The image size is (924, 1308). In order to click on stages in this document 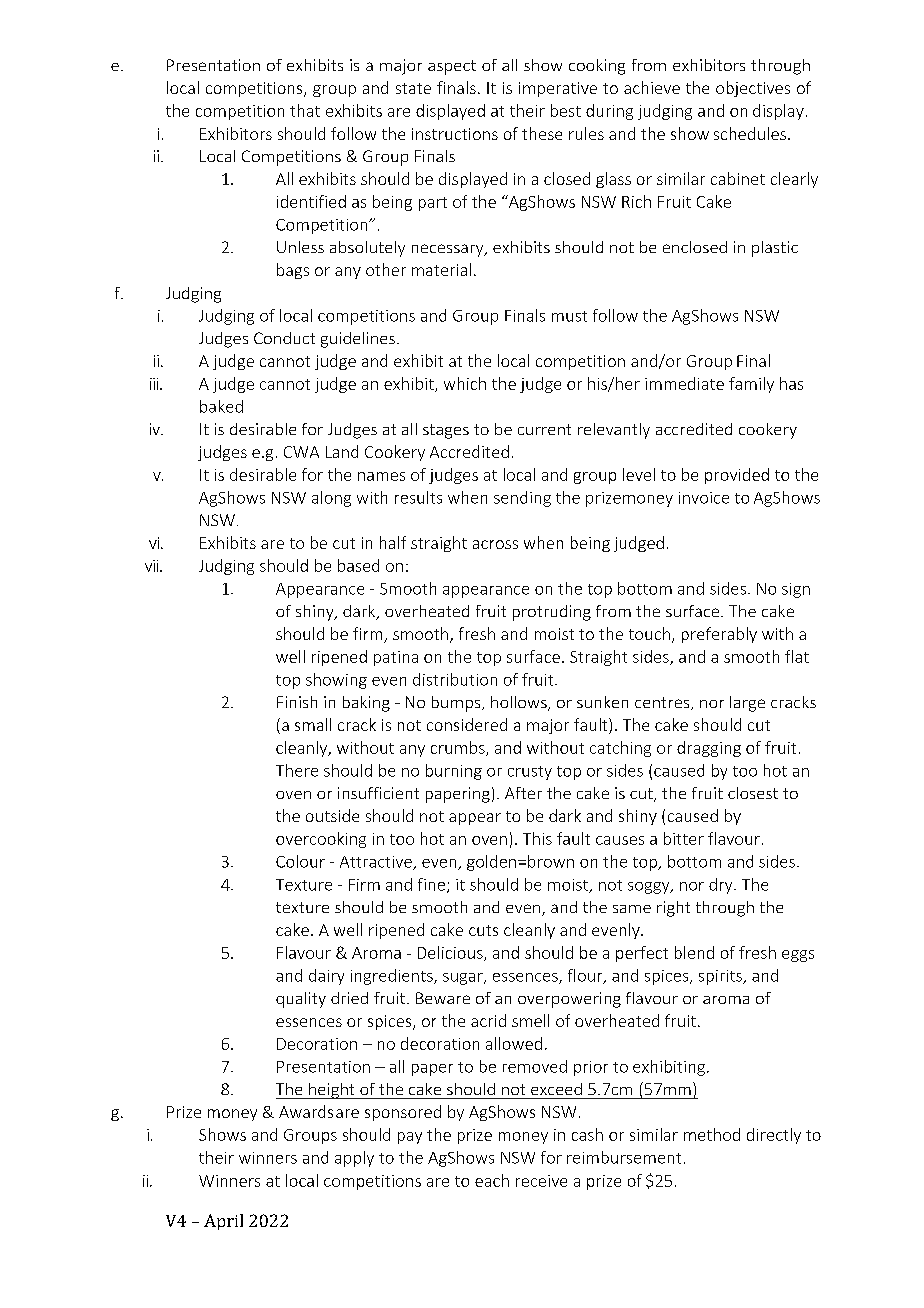, I will do `click(446, 431)`.
